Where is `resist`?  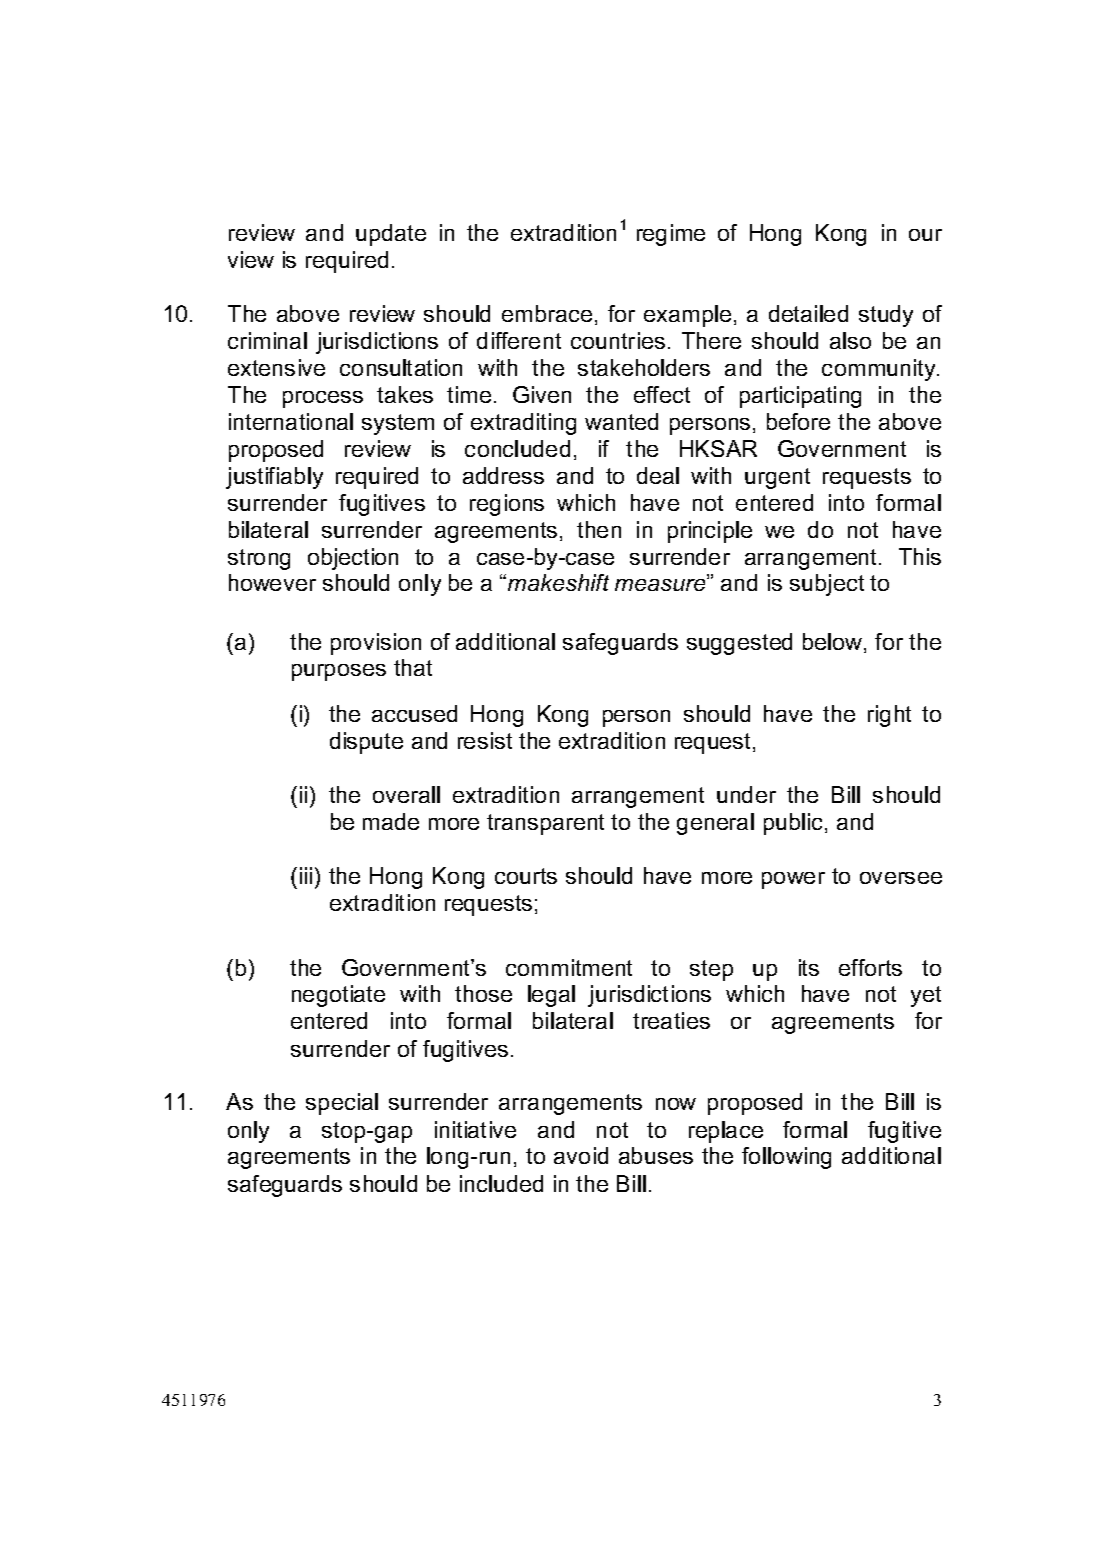 resist is located at coordinates (485, 740).
